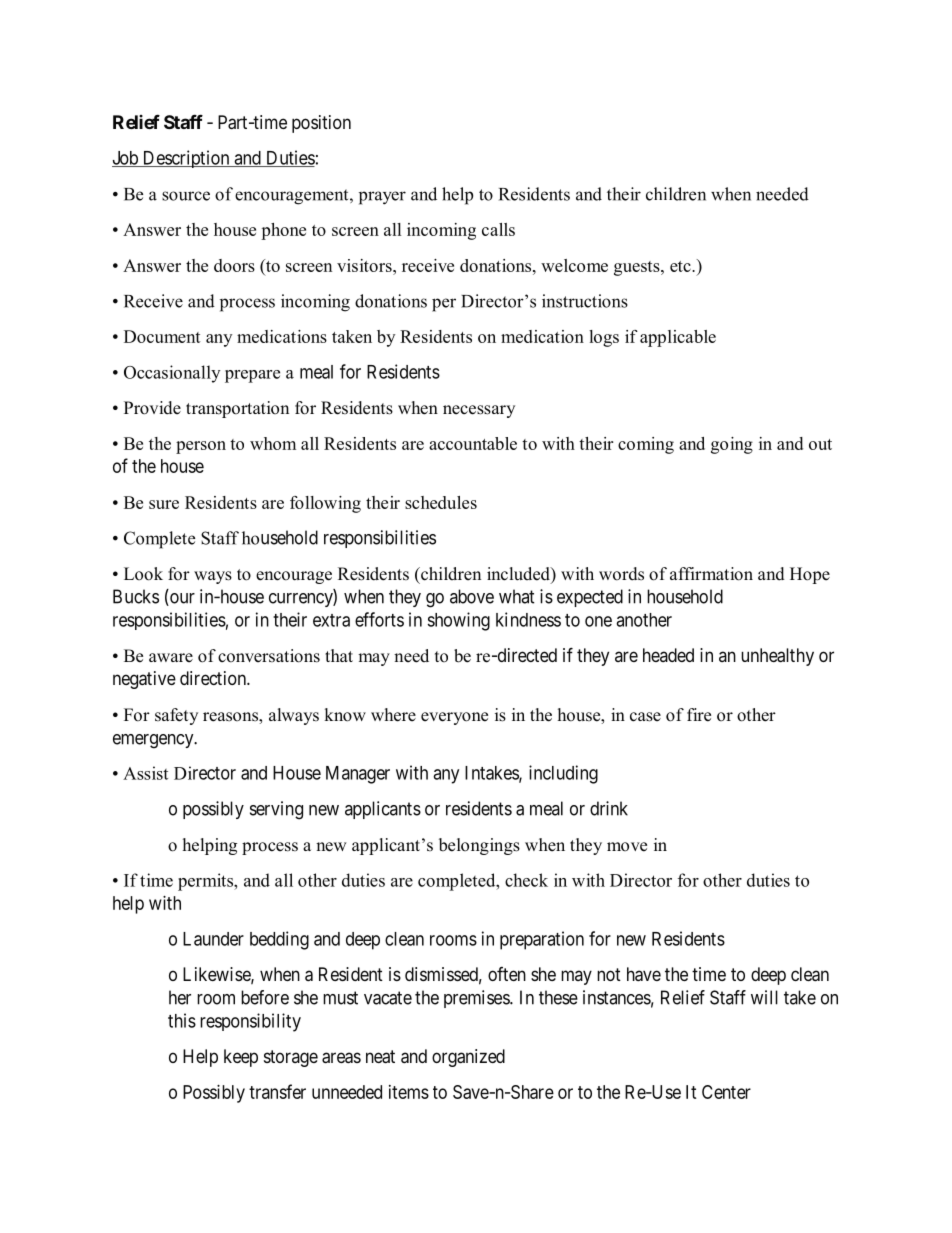  Describe the element at coordinates (186, 159) in the screenshot. I see `Description` at that location.
